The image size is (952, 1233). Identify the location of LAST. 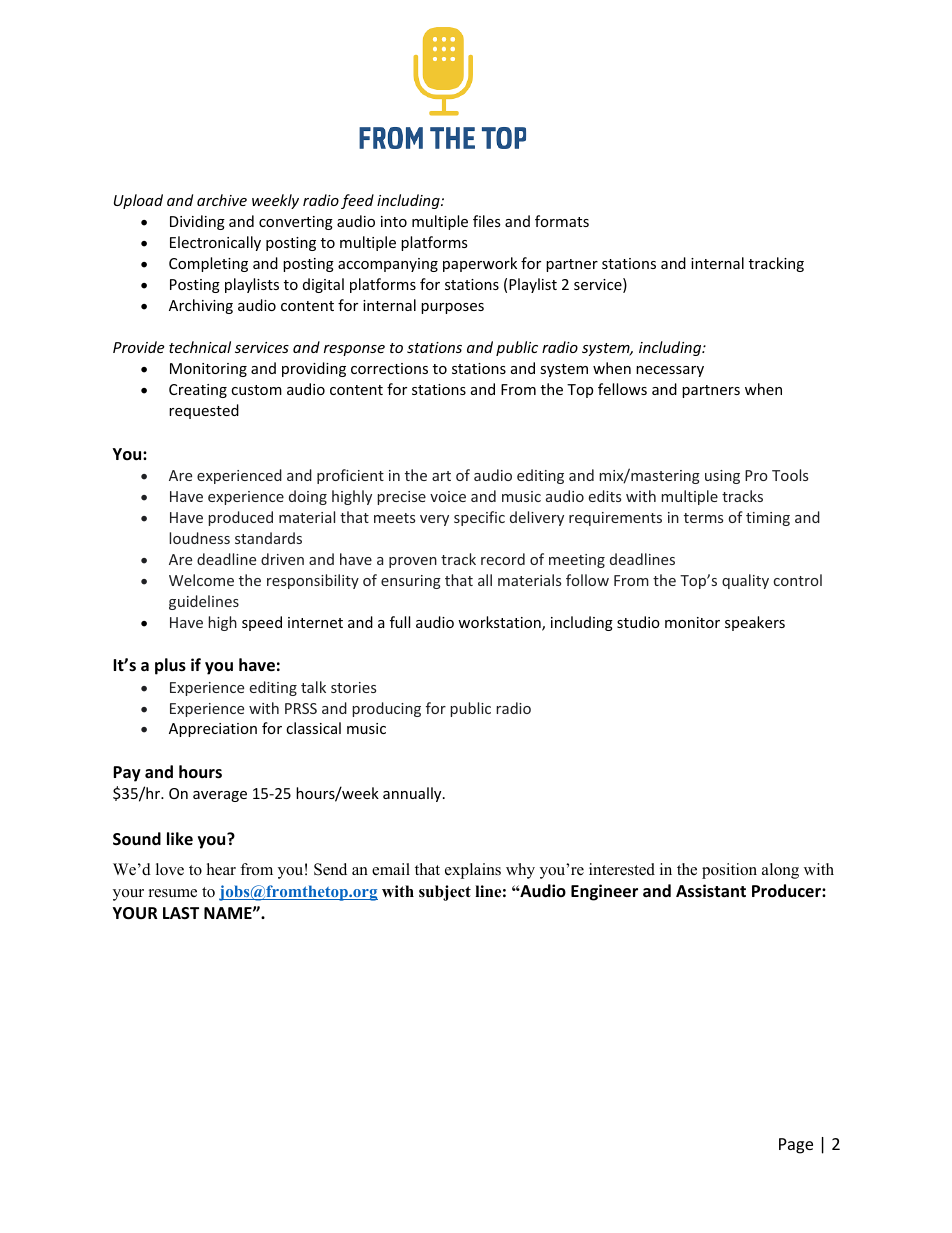
(181, 913).
